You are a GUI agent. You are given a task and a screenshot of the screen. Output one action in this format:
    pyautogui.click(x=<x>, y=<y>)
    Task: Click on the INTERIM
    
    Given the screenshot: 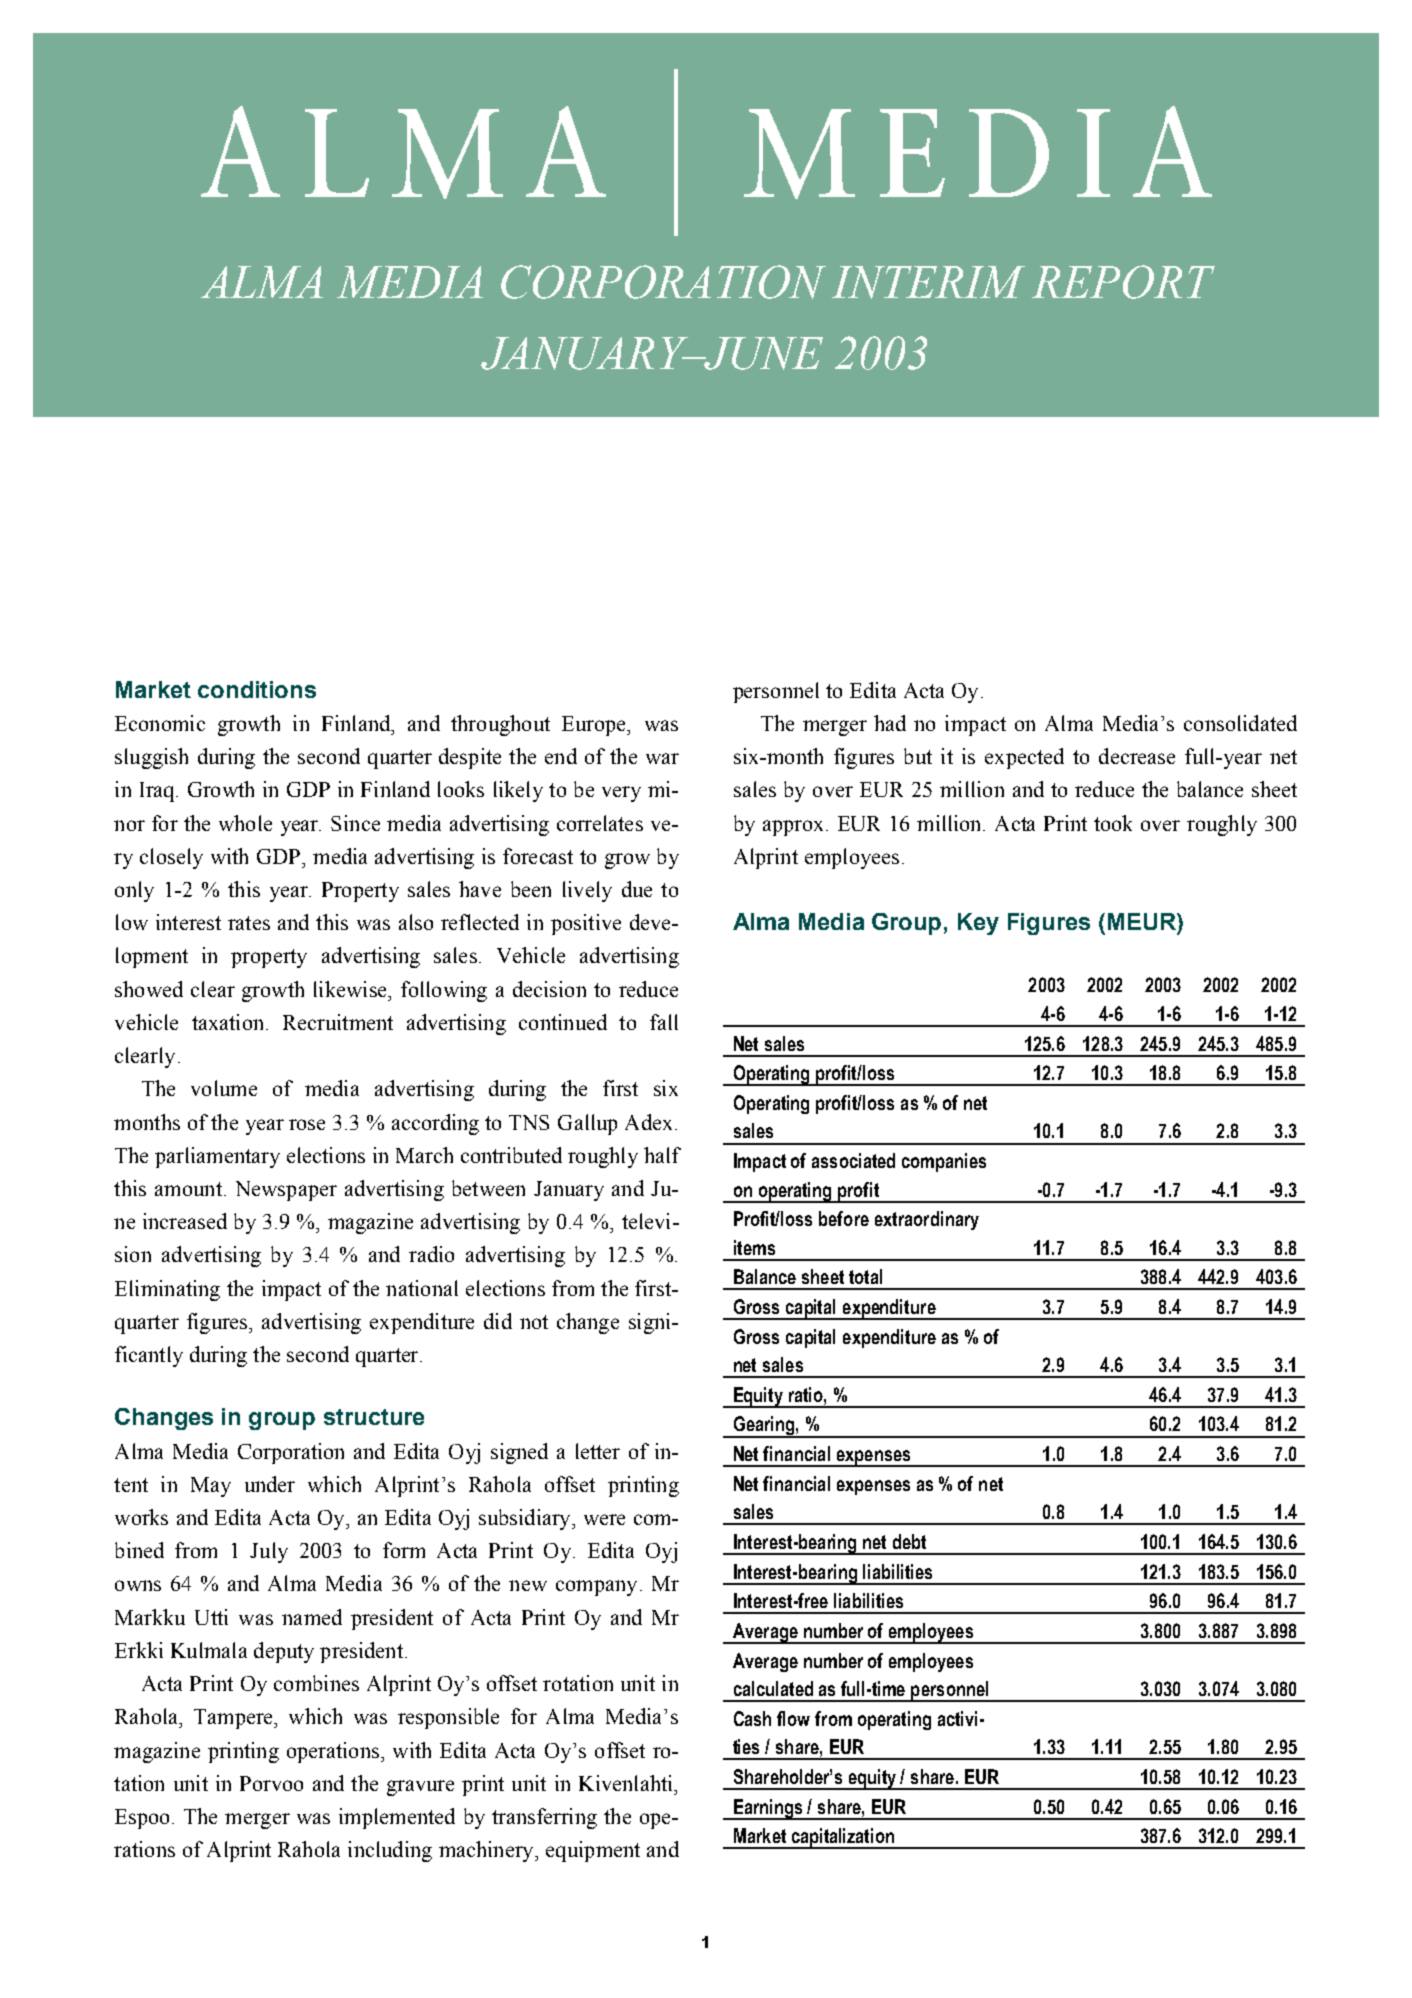 What is the action you would take?
    pyautogui.click(x=928, y=282)
